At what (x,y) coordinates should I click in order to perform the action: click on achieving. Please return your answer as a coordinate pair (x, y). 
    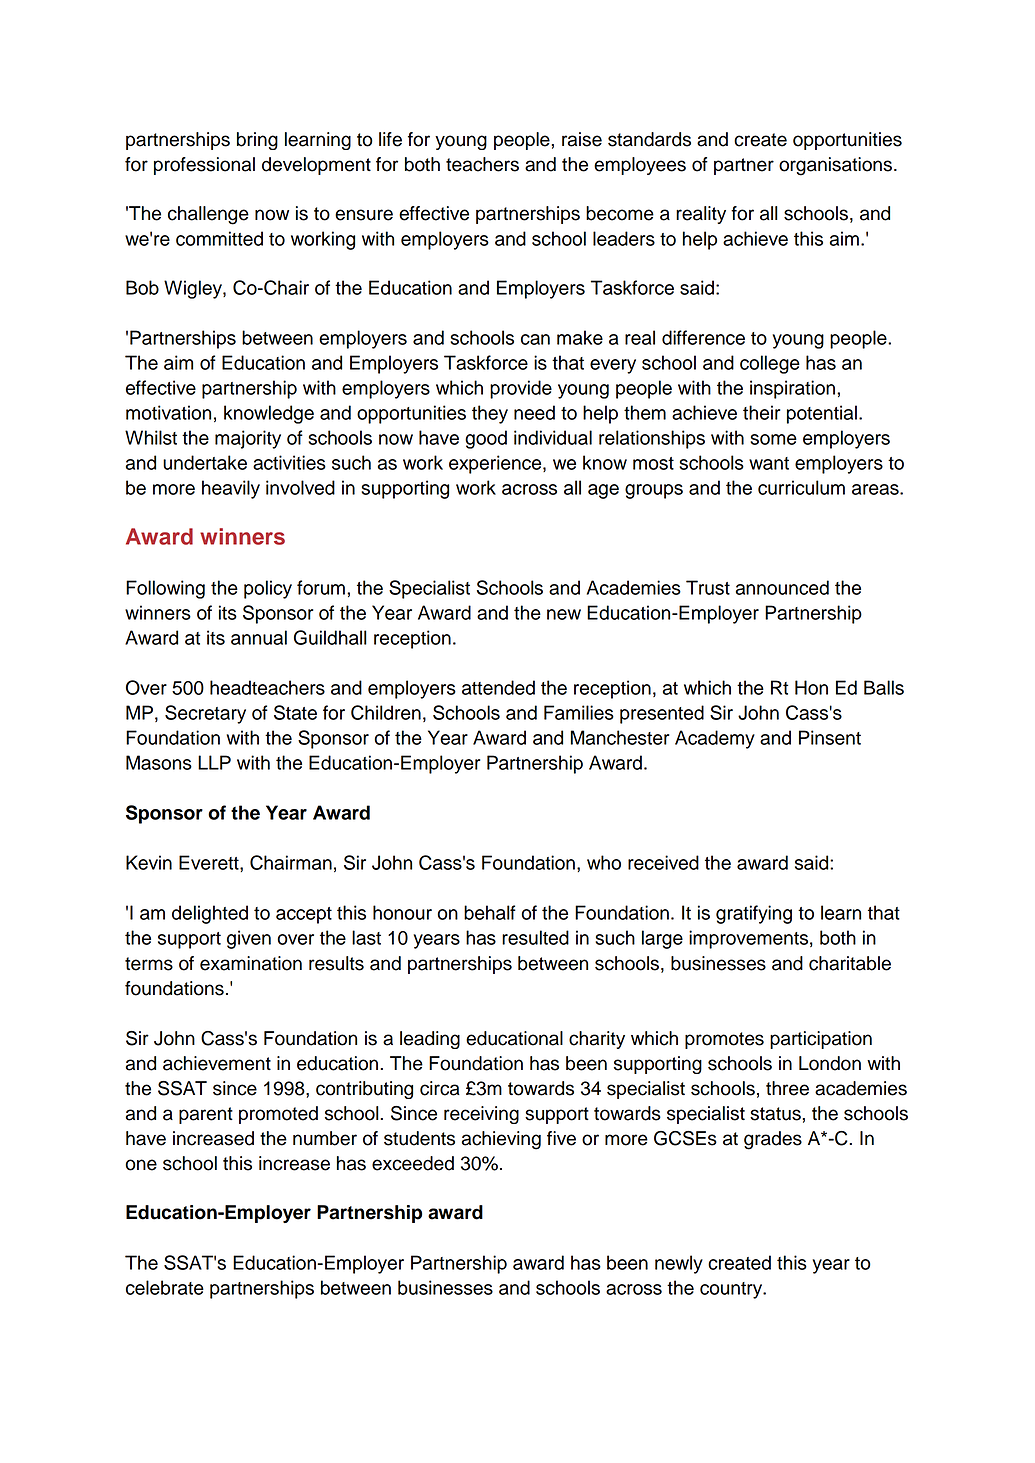
    Looking at the image, I should click on (501, 1140).
